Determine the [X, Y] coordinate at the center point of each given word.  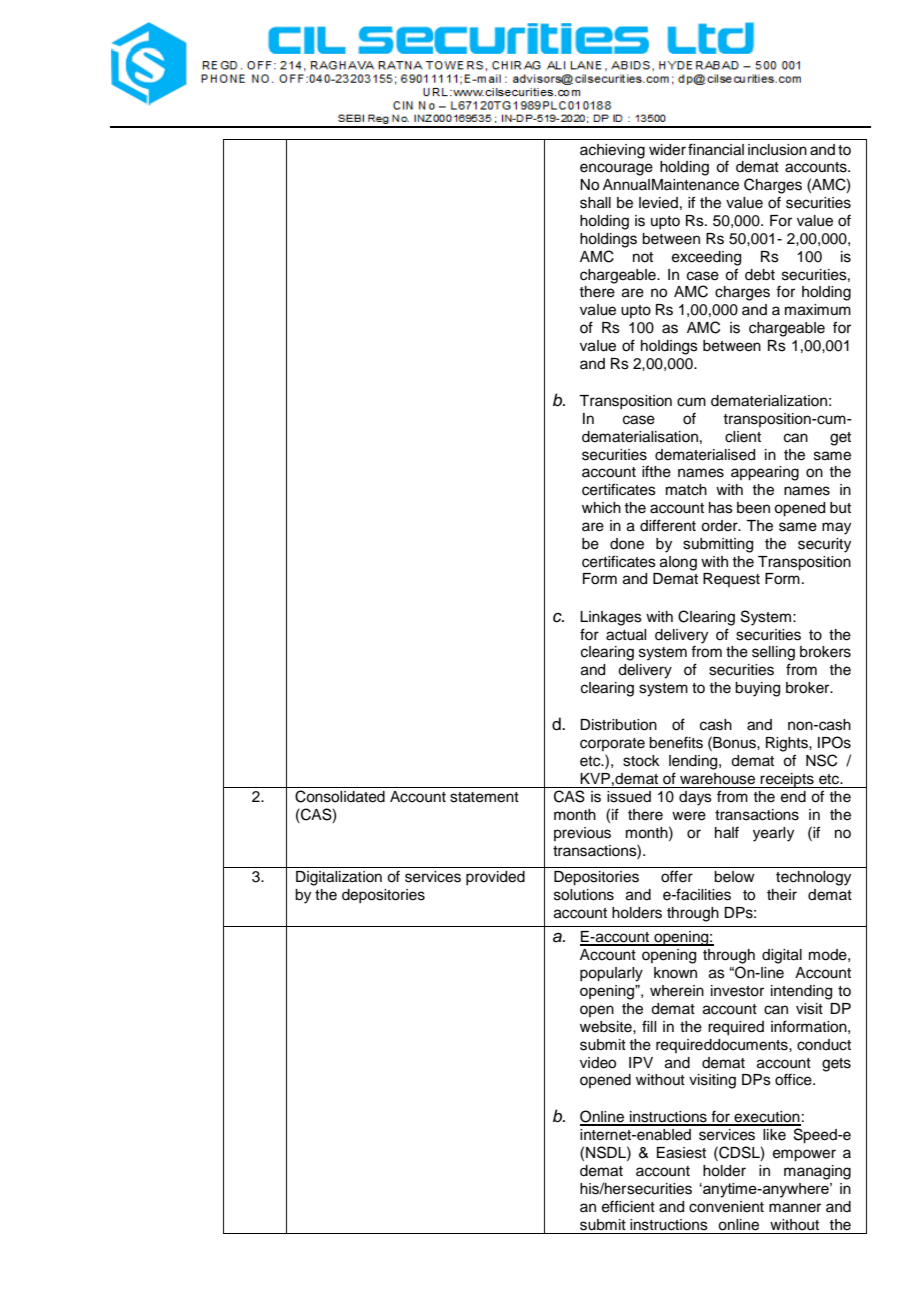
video [598, 1063]
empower [804, 1155]
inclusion [777, 150]
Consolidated [340, 796]
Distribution [618, 725]
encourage [616, 169]
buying [757, 689]
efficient [628, 1206]
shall [595, 203]
